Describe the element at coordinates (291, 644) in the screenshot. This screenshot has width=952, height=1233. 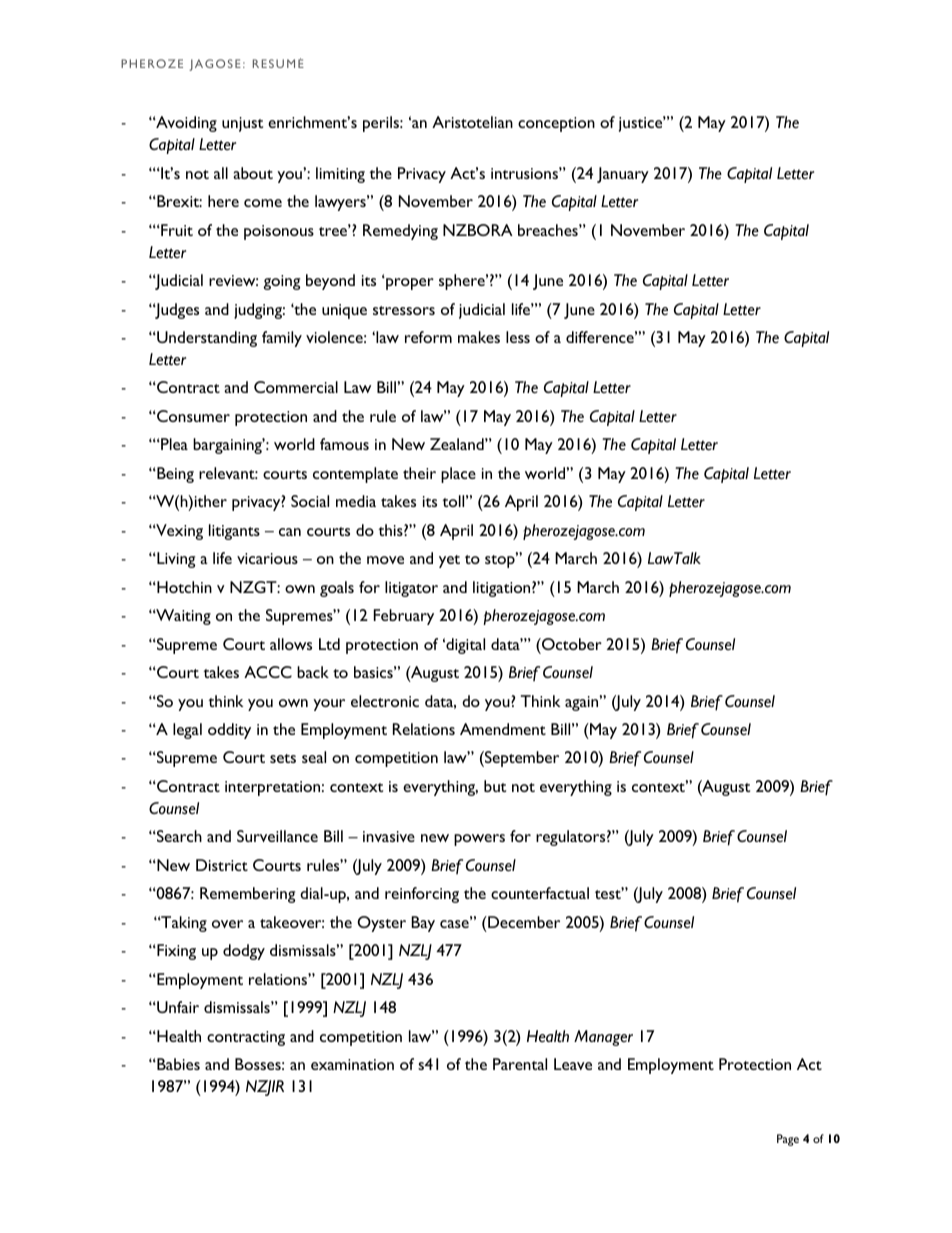
I see `allows` at that location.
